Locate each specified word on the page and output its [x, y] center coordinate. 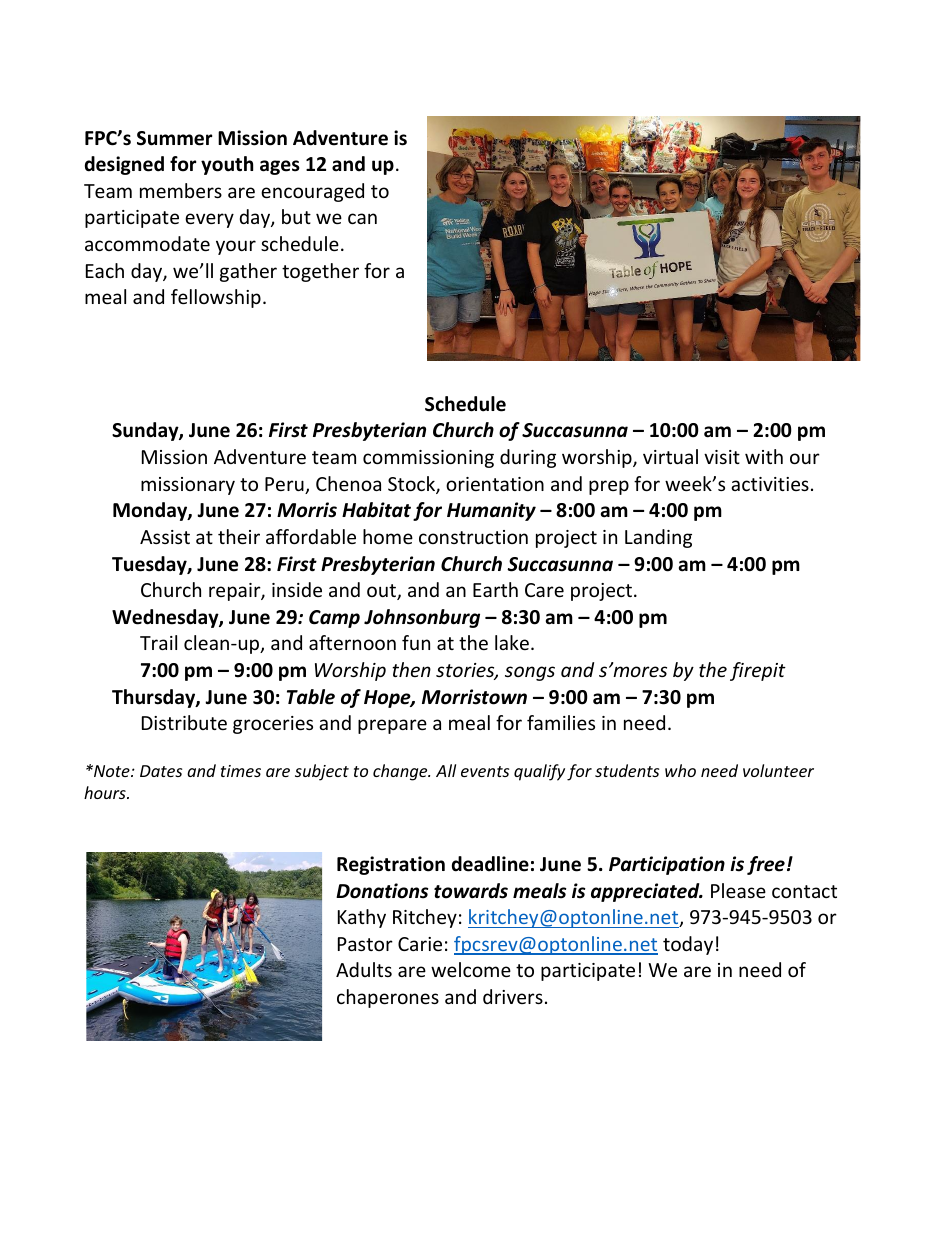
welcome [471, 969]
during [528, 458]
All [446, 770]
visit [722, 457]
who [680, 770]
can [362, 218]
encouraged [312, 192]
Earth [495, 589]
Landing [658, 538]
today [688, 945]
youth [227, 165]
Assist [165, 537]
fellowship [216, 298]
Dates [161, 771]
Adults [364, 969]
